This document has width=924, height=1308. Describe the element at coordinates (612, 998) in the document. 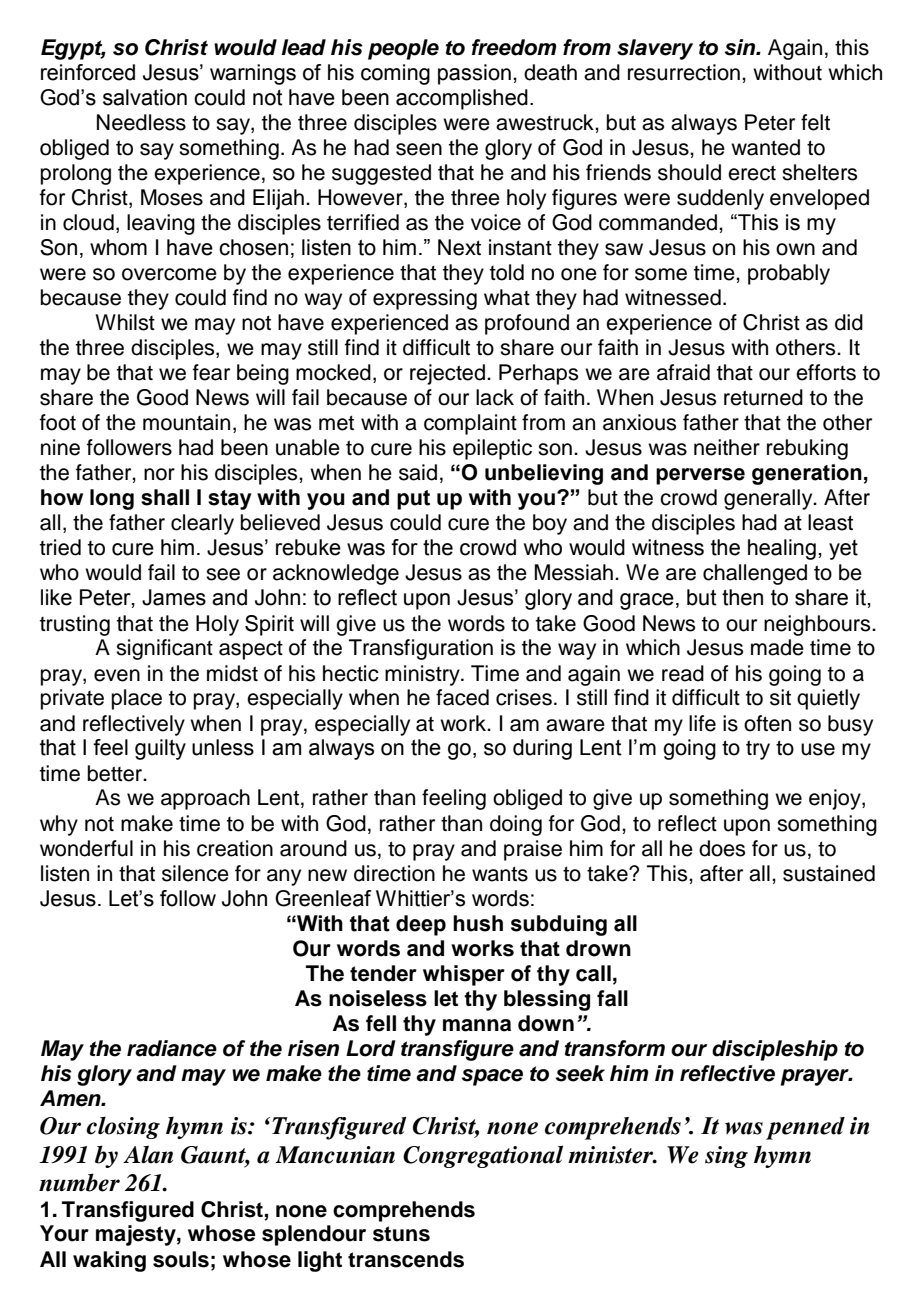

I see `fall` at that location.
